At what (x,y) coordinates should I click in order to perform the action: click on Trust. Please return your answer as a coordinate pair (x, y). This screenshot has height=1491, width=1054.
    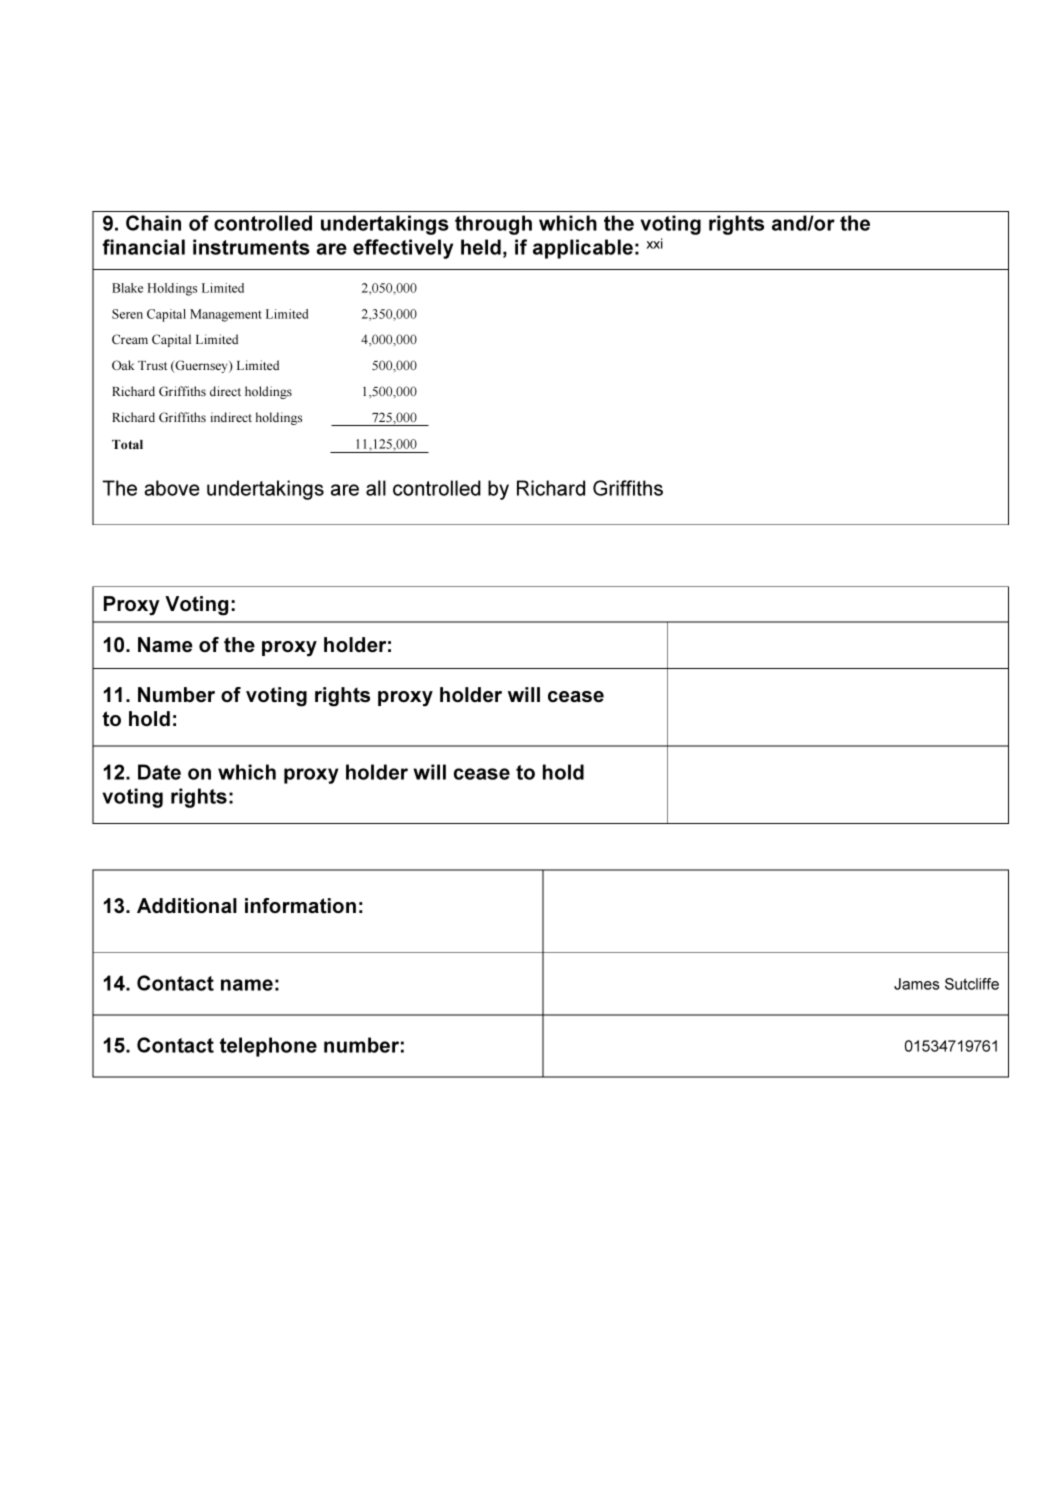
    Looking at the image, I should click on (152, 365).
